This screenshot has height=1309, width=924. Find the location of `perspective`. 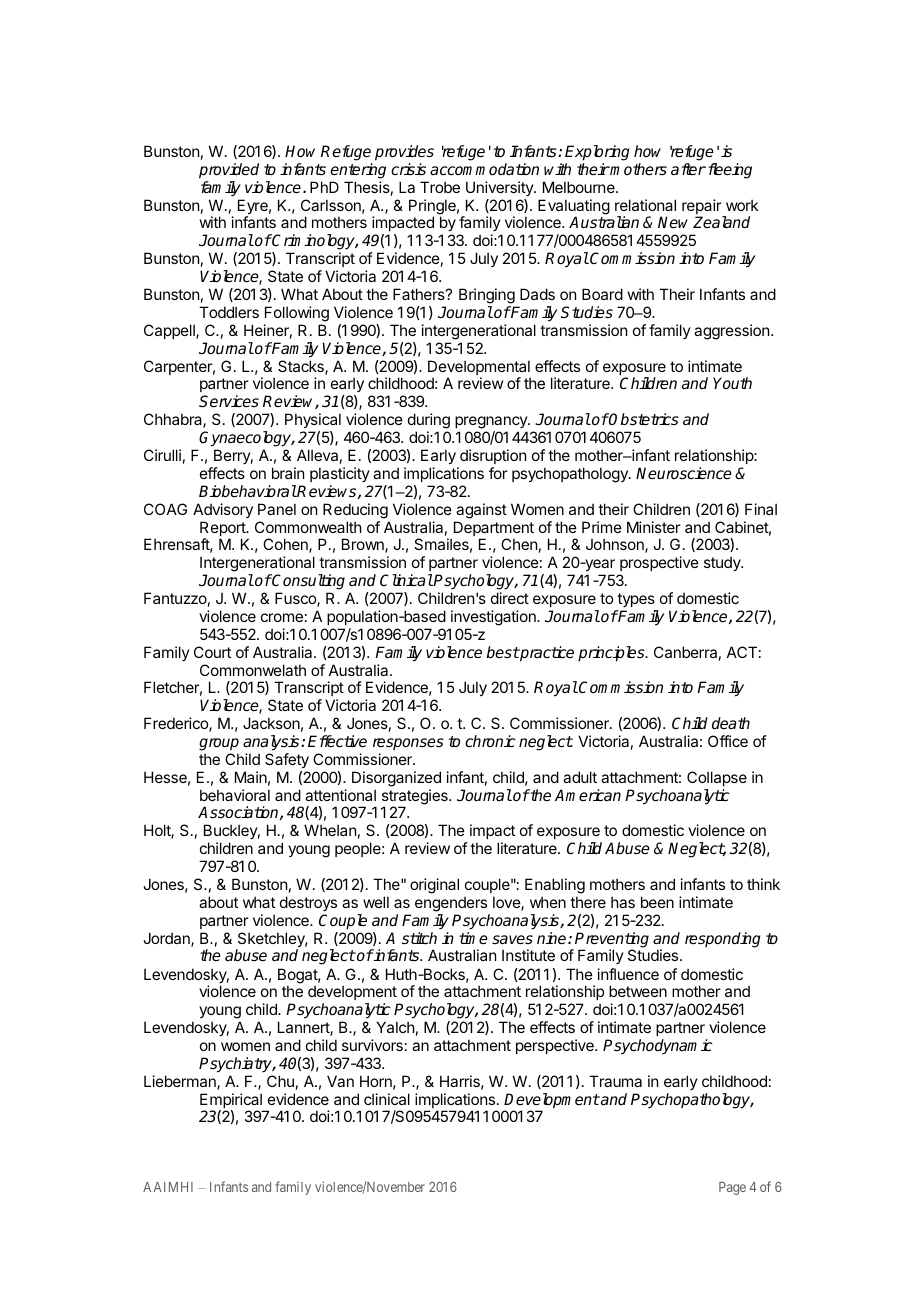

perspective is located at coordinates (556, 1046).
